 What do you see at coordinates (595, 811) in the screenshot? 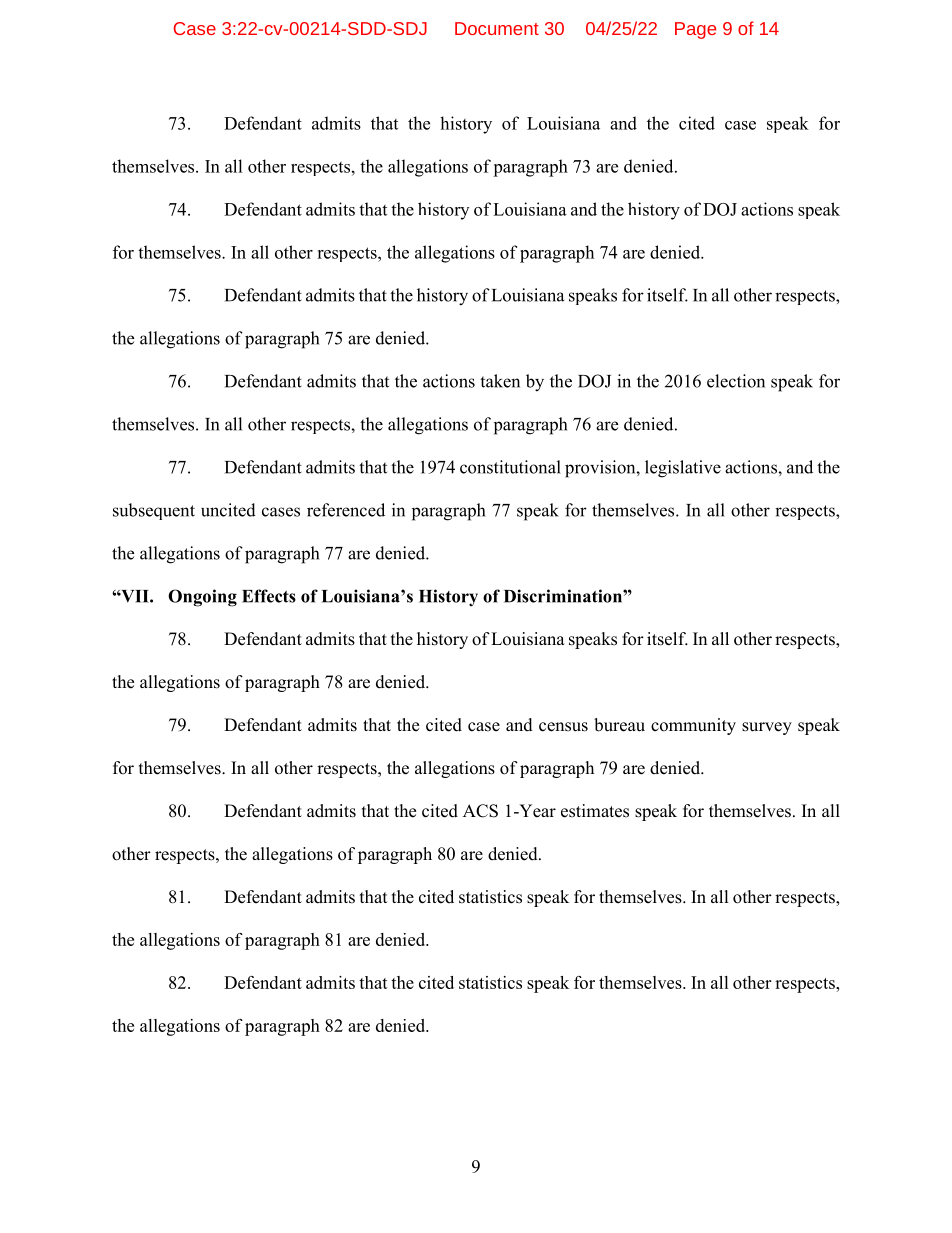
I see `estimates` at bounding box center [595, 811].
